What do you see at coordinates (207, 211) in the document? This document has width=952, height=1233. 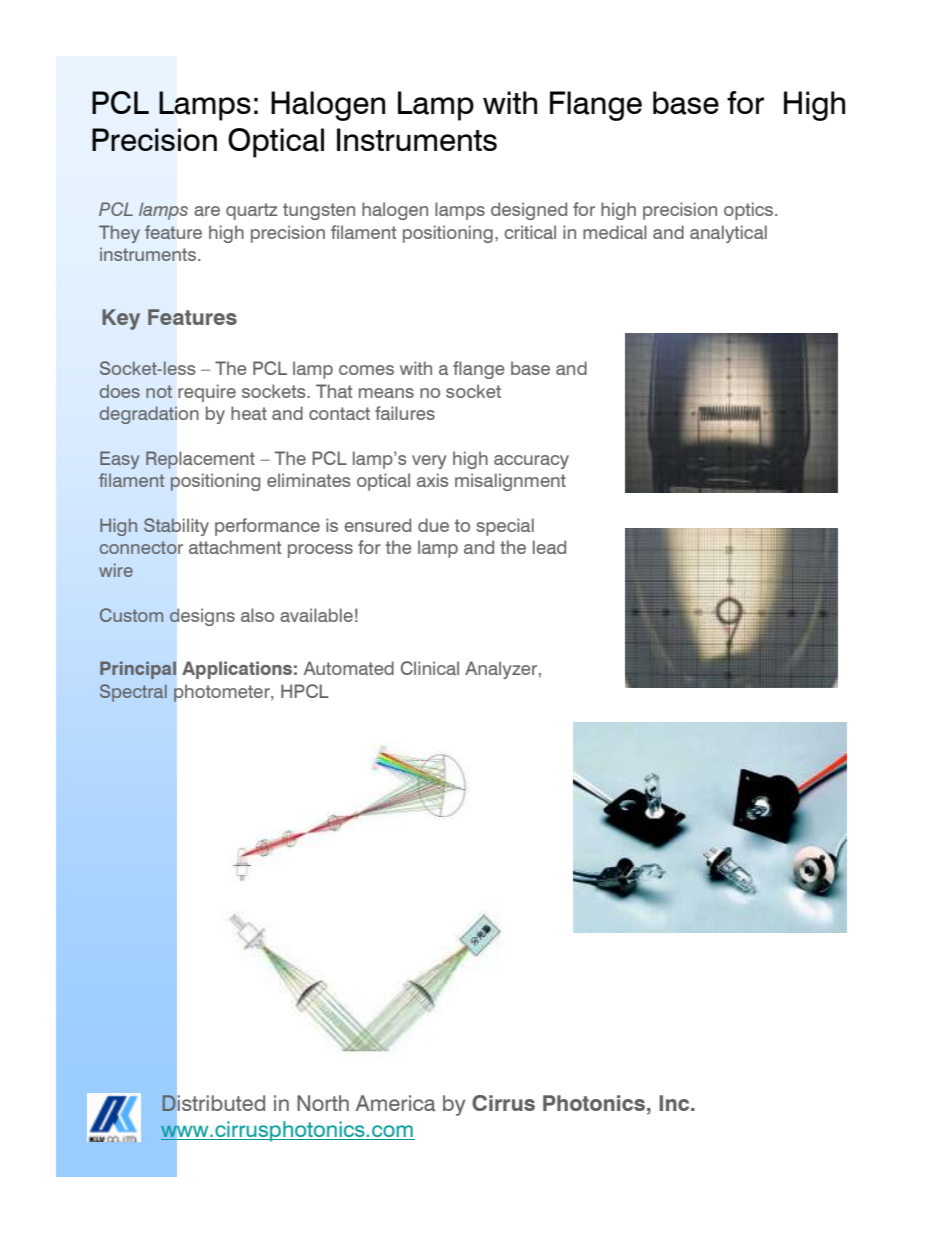 I see `are` at bounding box center [207, 211].
